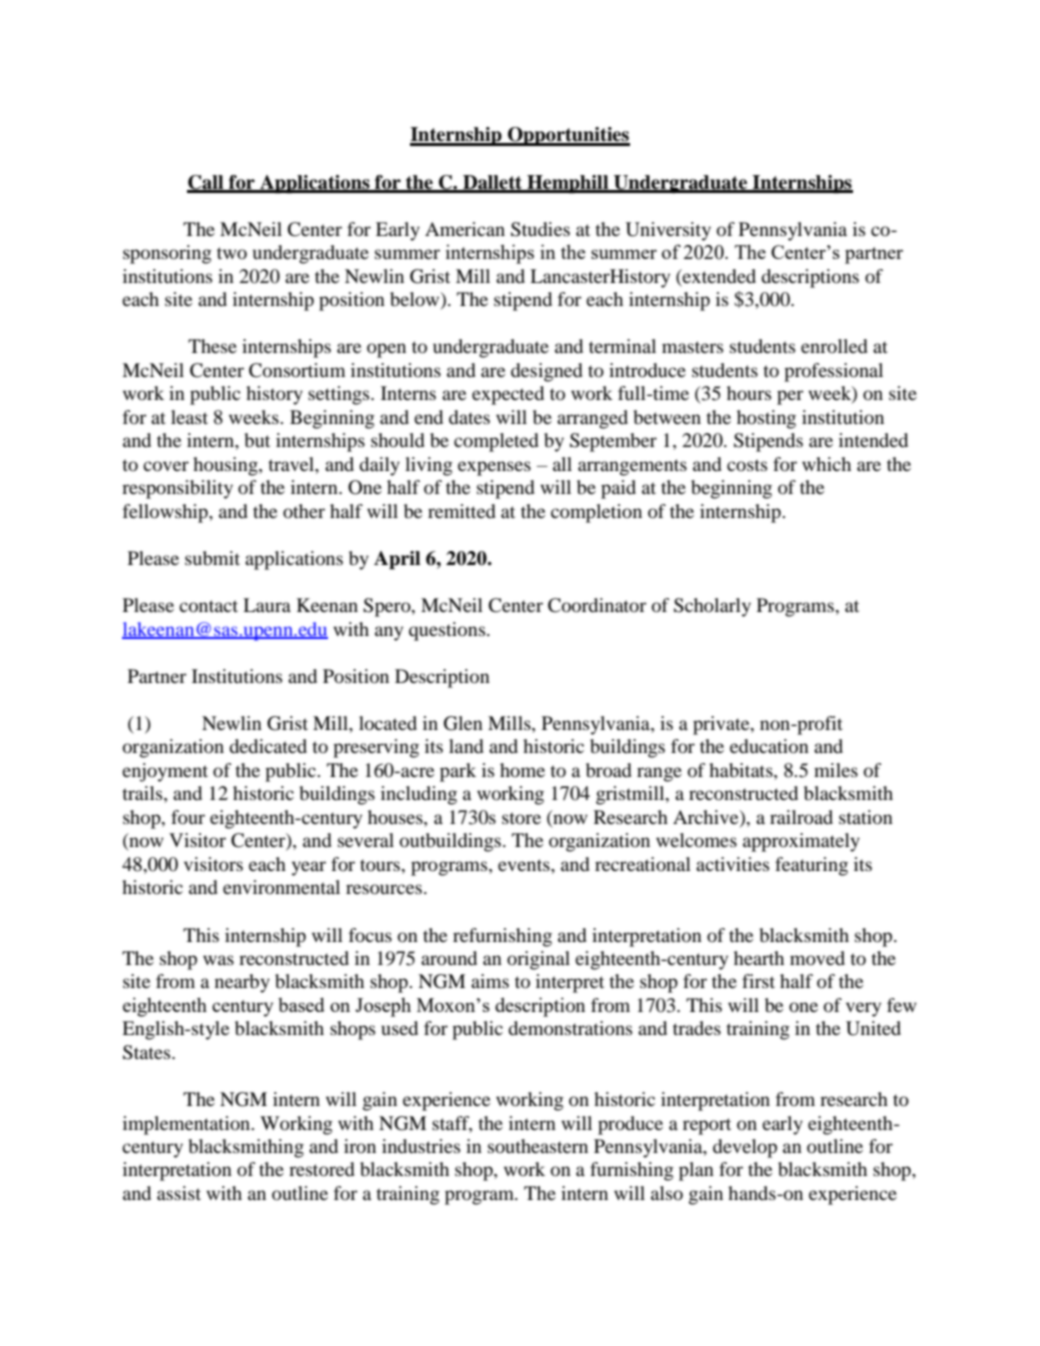 The image size is (1040, 1346). Describe the element at coordinates (226, 466) in the screenshot. I see `housing` at that location.
